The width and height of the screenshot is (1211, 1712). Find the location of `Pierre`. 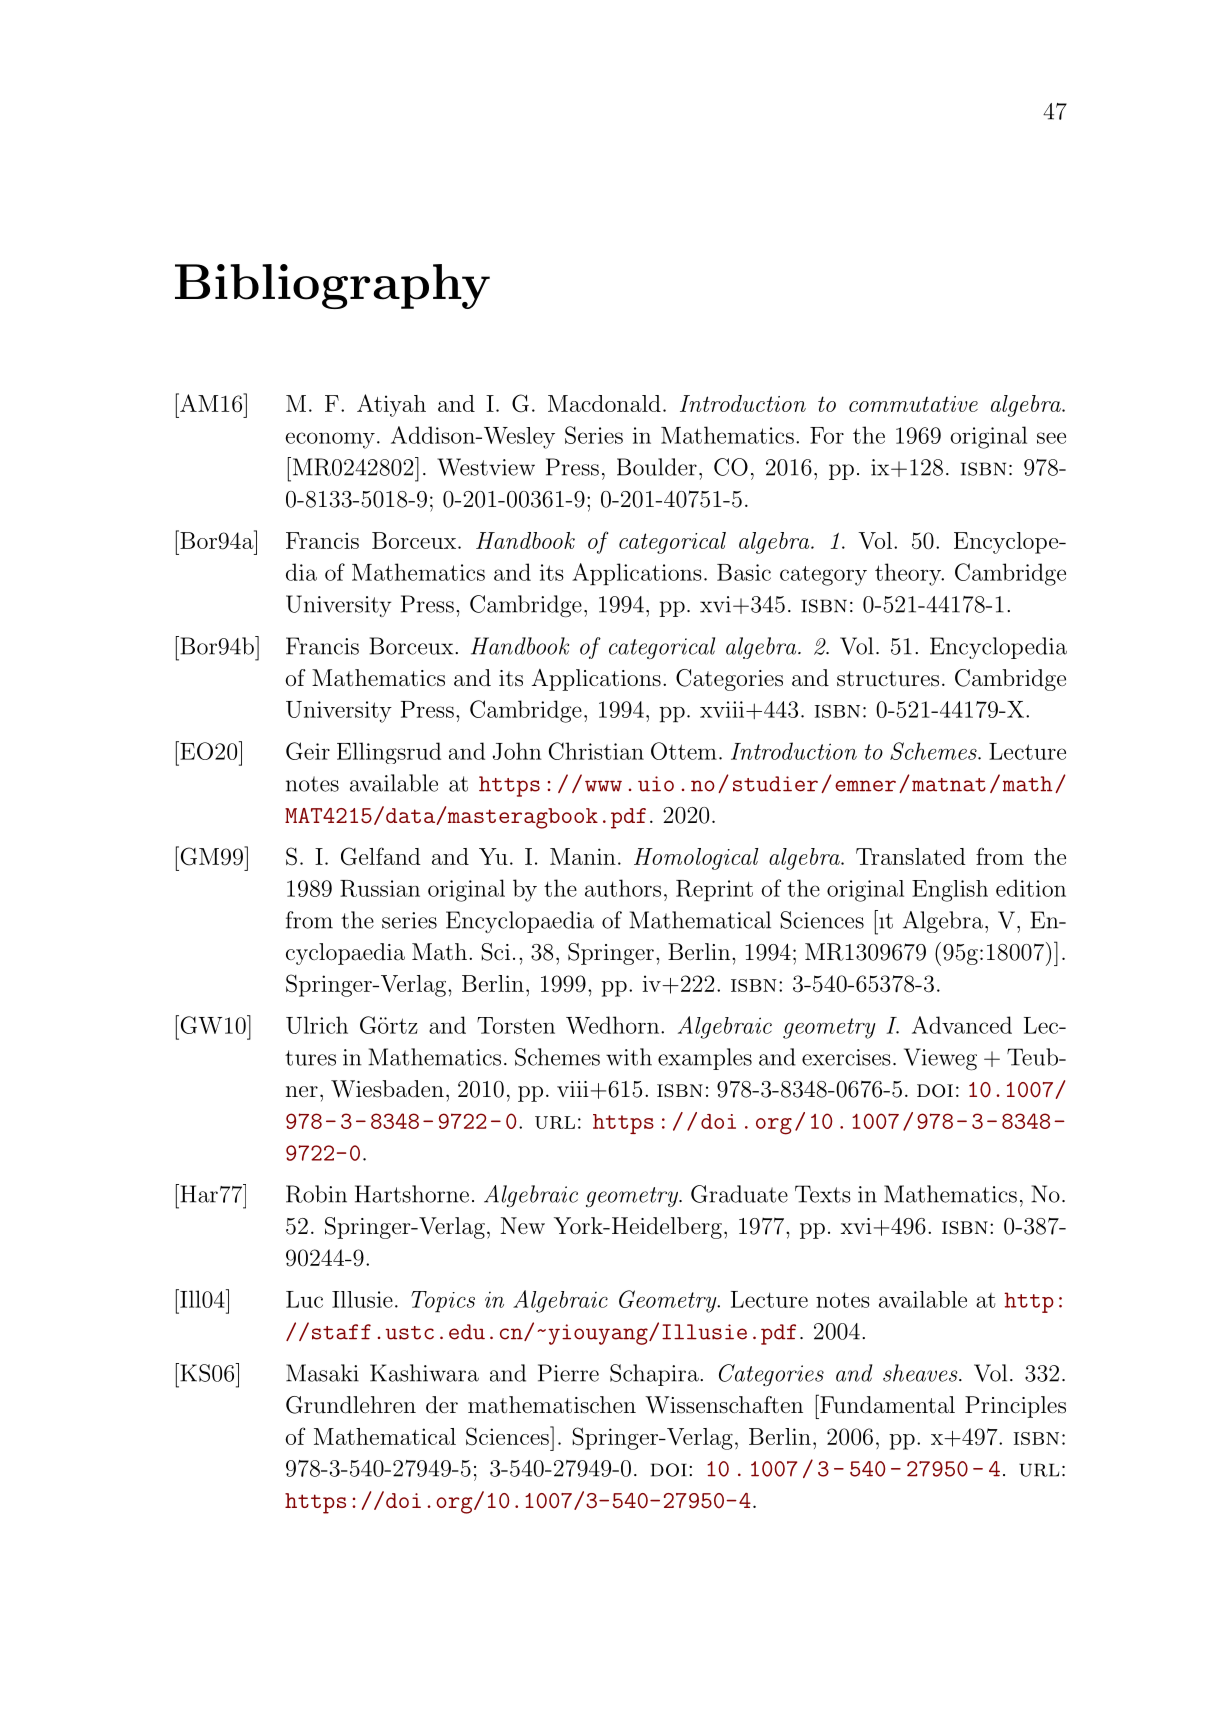

Pierre is located at coordinates (568, 1373).
